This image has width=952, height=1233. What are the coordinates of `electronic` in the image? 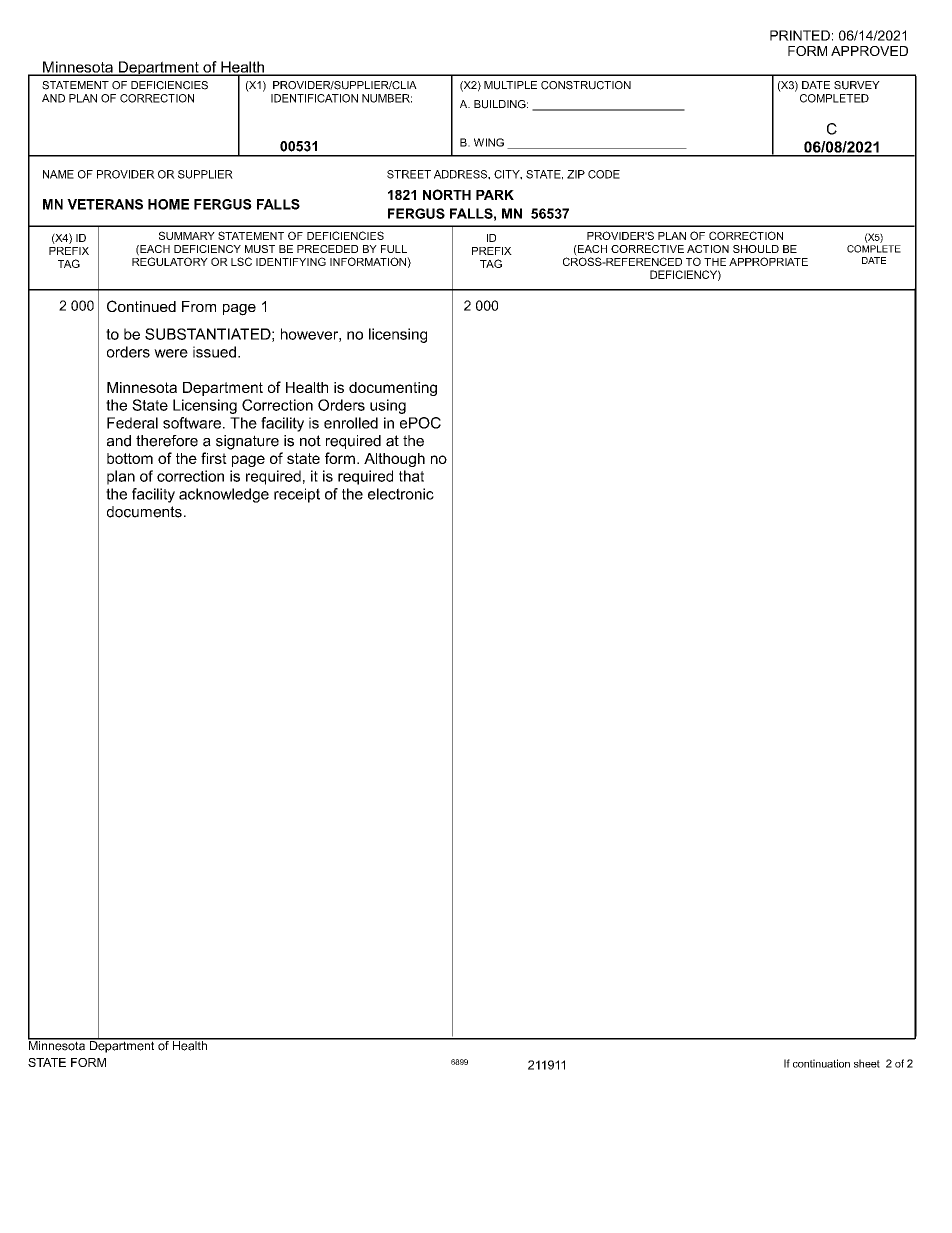 It's located at (401, 494).
